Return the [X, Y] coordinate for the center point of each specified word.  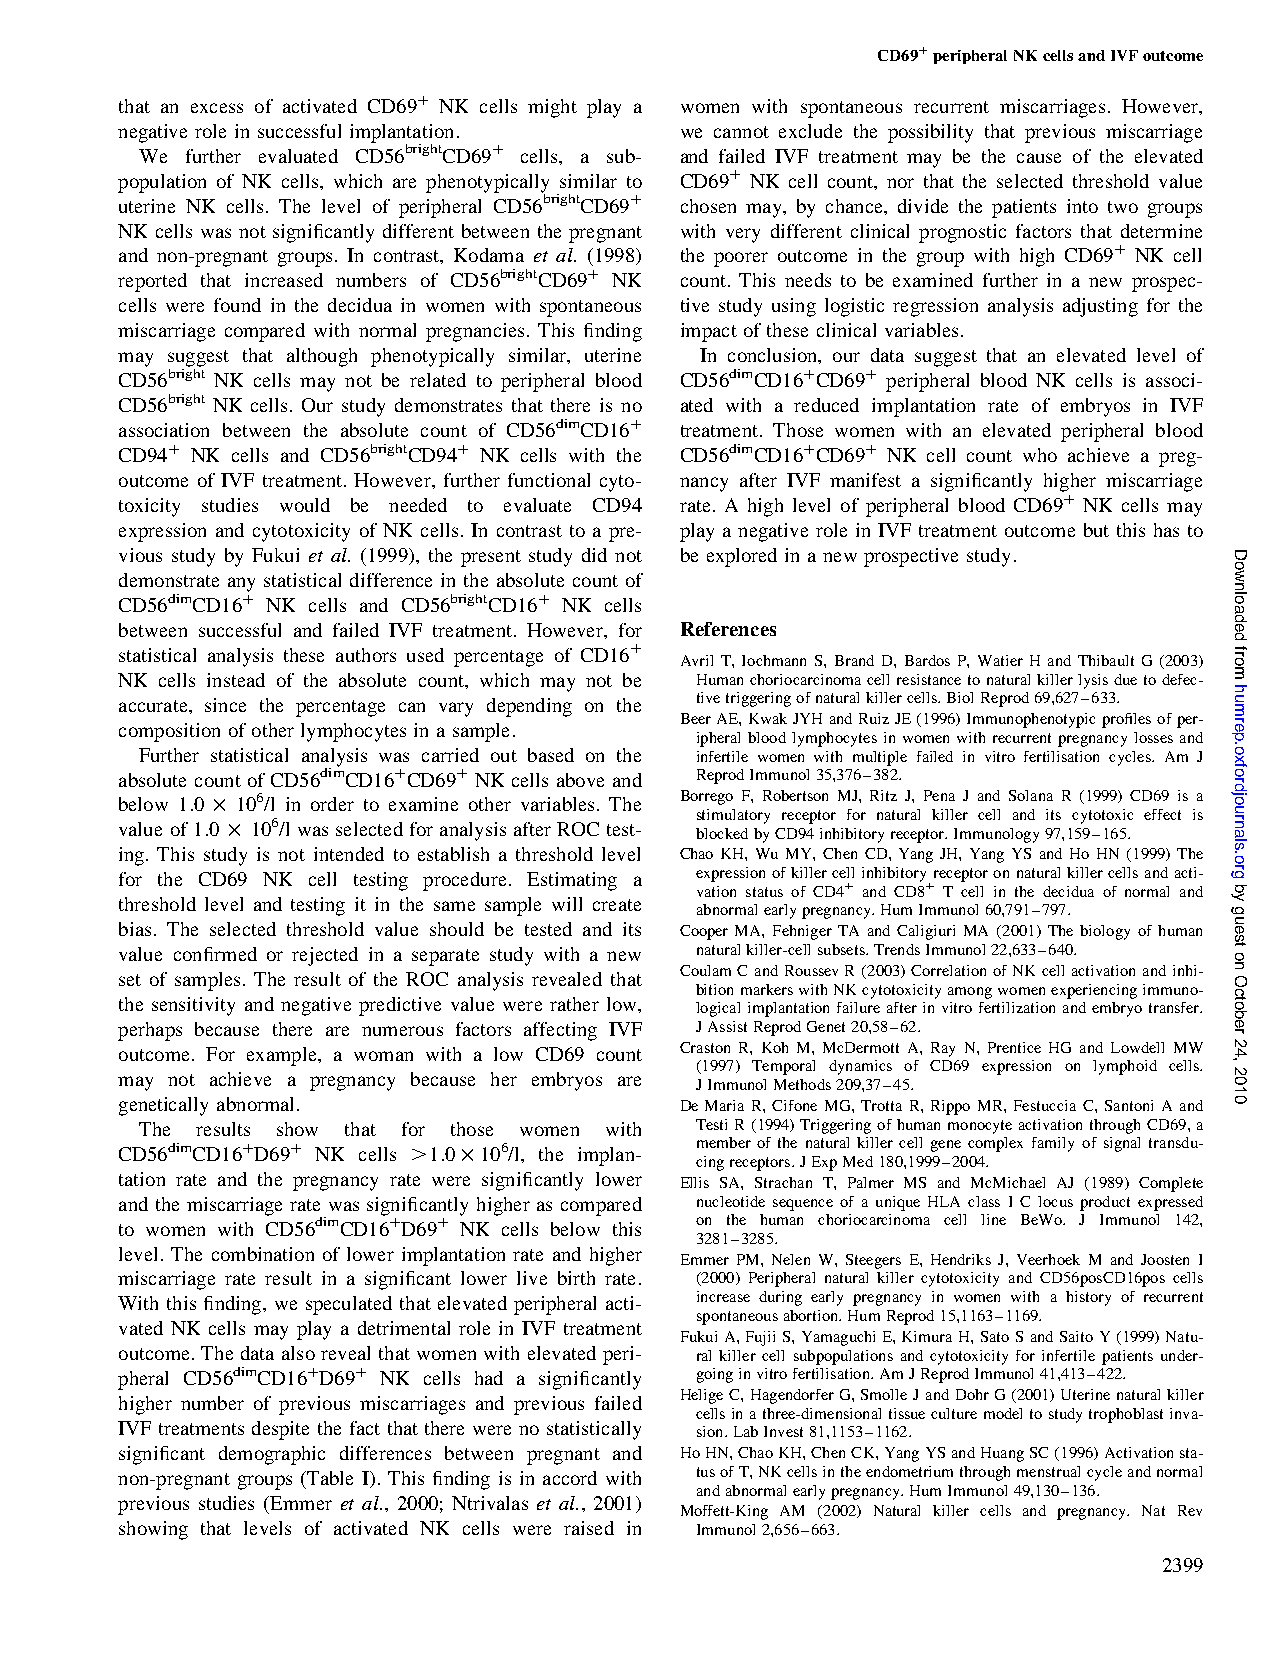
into [1082, 206]
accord [570, 1478]
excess [217, 108]
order [332, 804]
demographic [272, 1455]
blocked [722, 833]
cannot [741, 132]
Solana [1031, 795]
